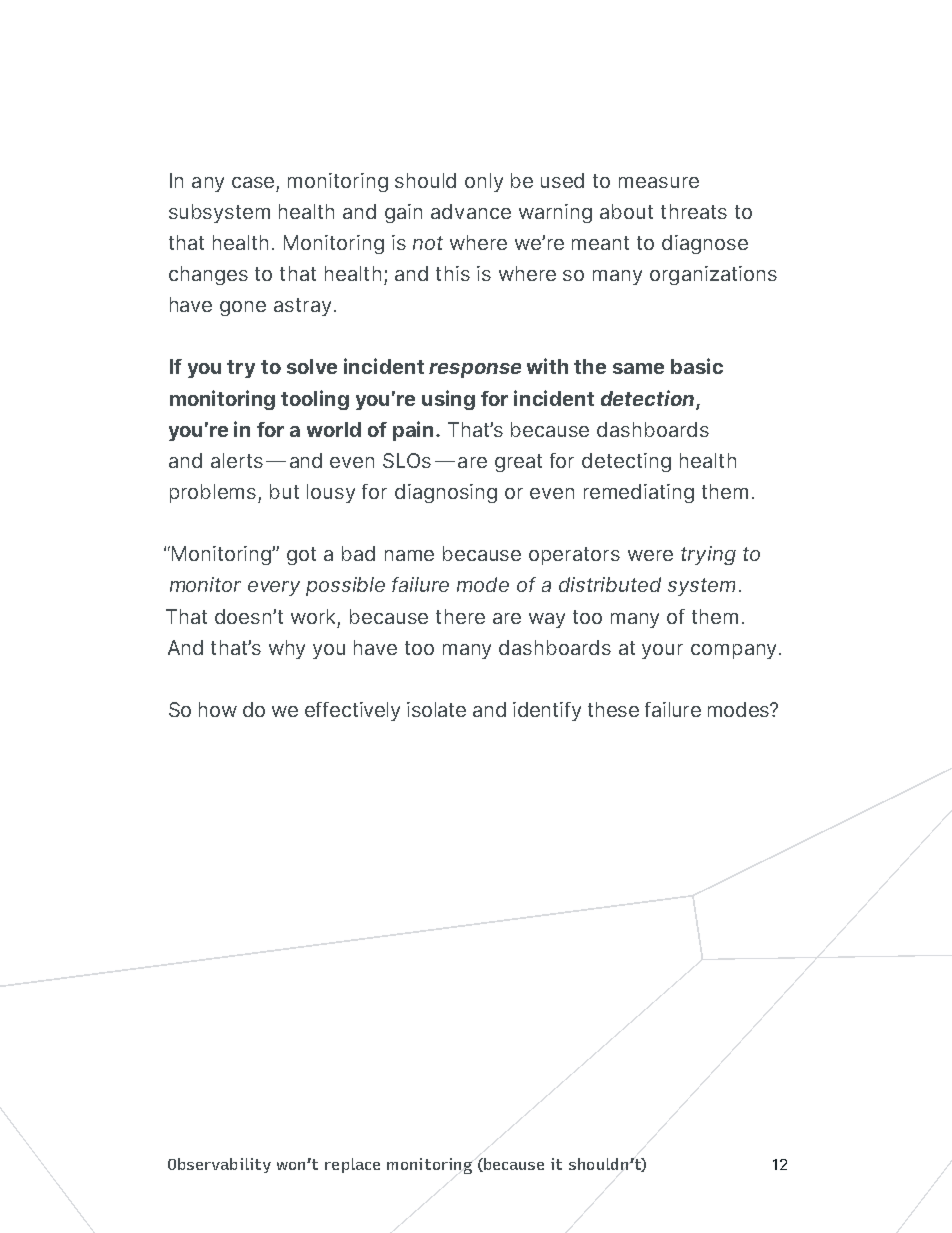  What do you see at coordinates (287, 649) in the screenshot?
I see `why` at bounding box center [287, 649].
